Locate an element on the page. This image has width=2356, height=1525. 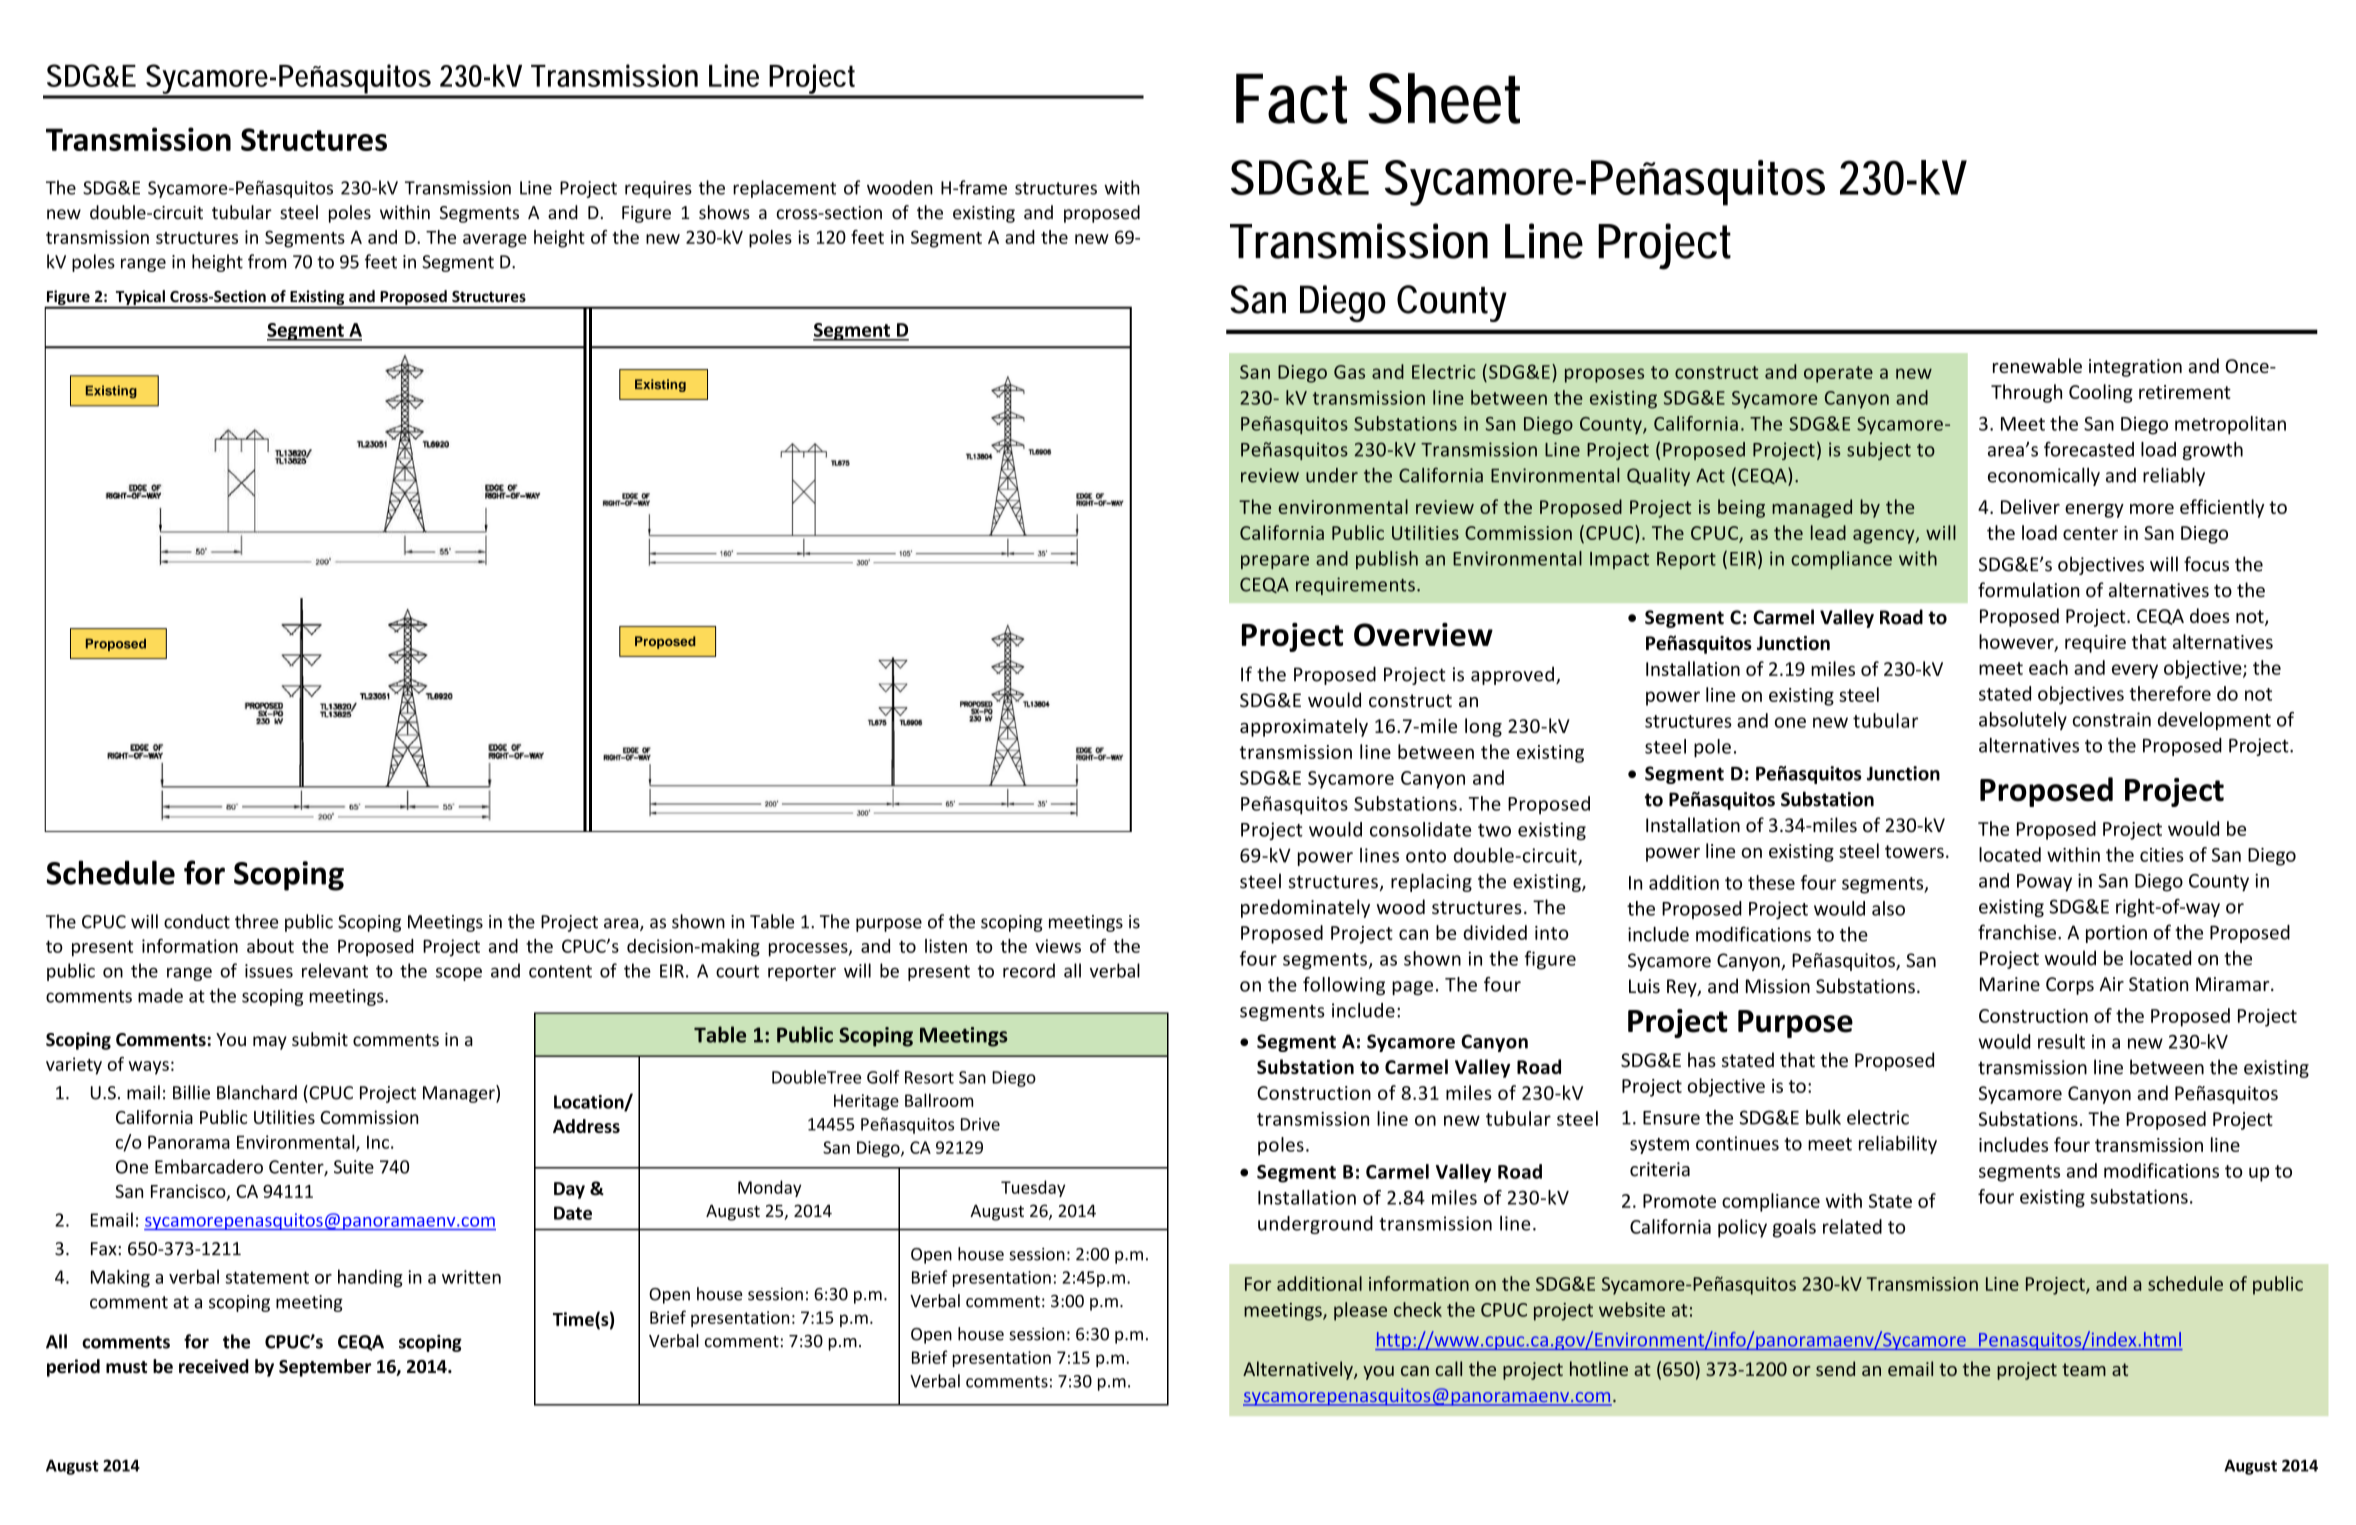
Typical is located at coordinates (140, 299).
